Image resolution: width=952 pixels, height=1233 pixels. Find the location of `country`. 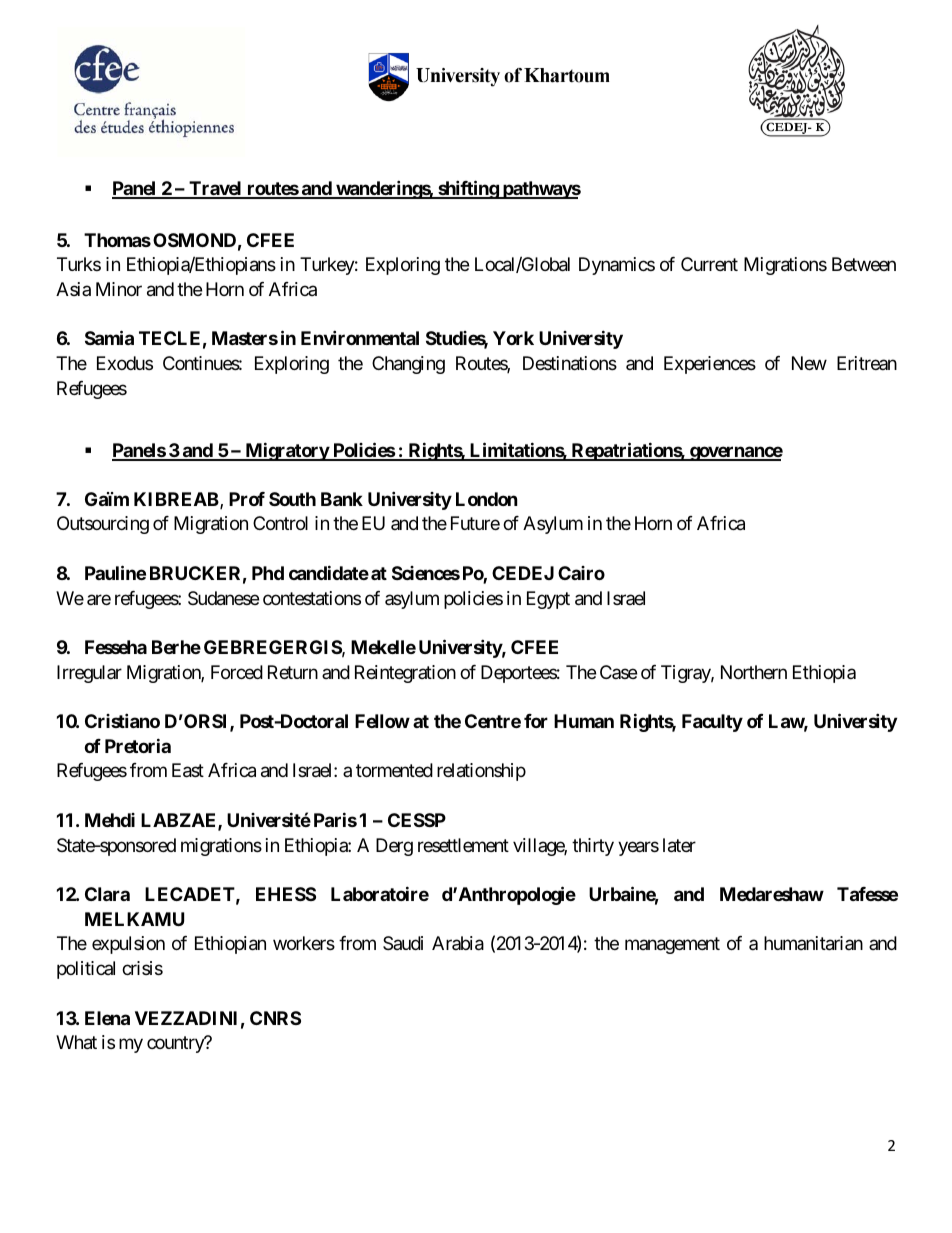

country is located at coordinates (176, 1044).
